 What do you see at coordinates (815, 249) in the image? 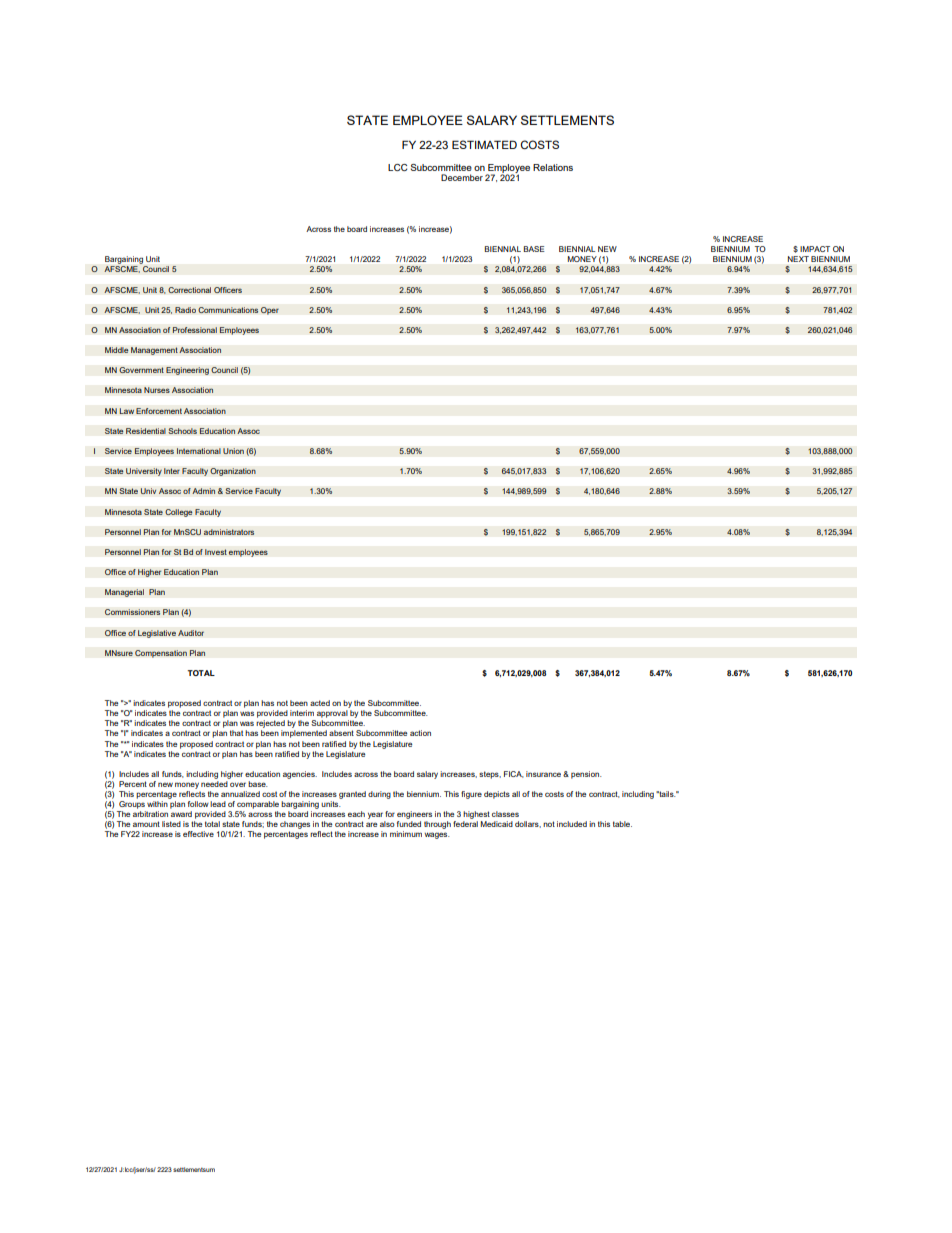
I see `IMPACT` at bounding box center [815, 249].
